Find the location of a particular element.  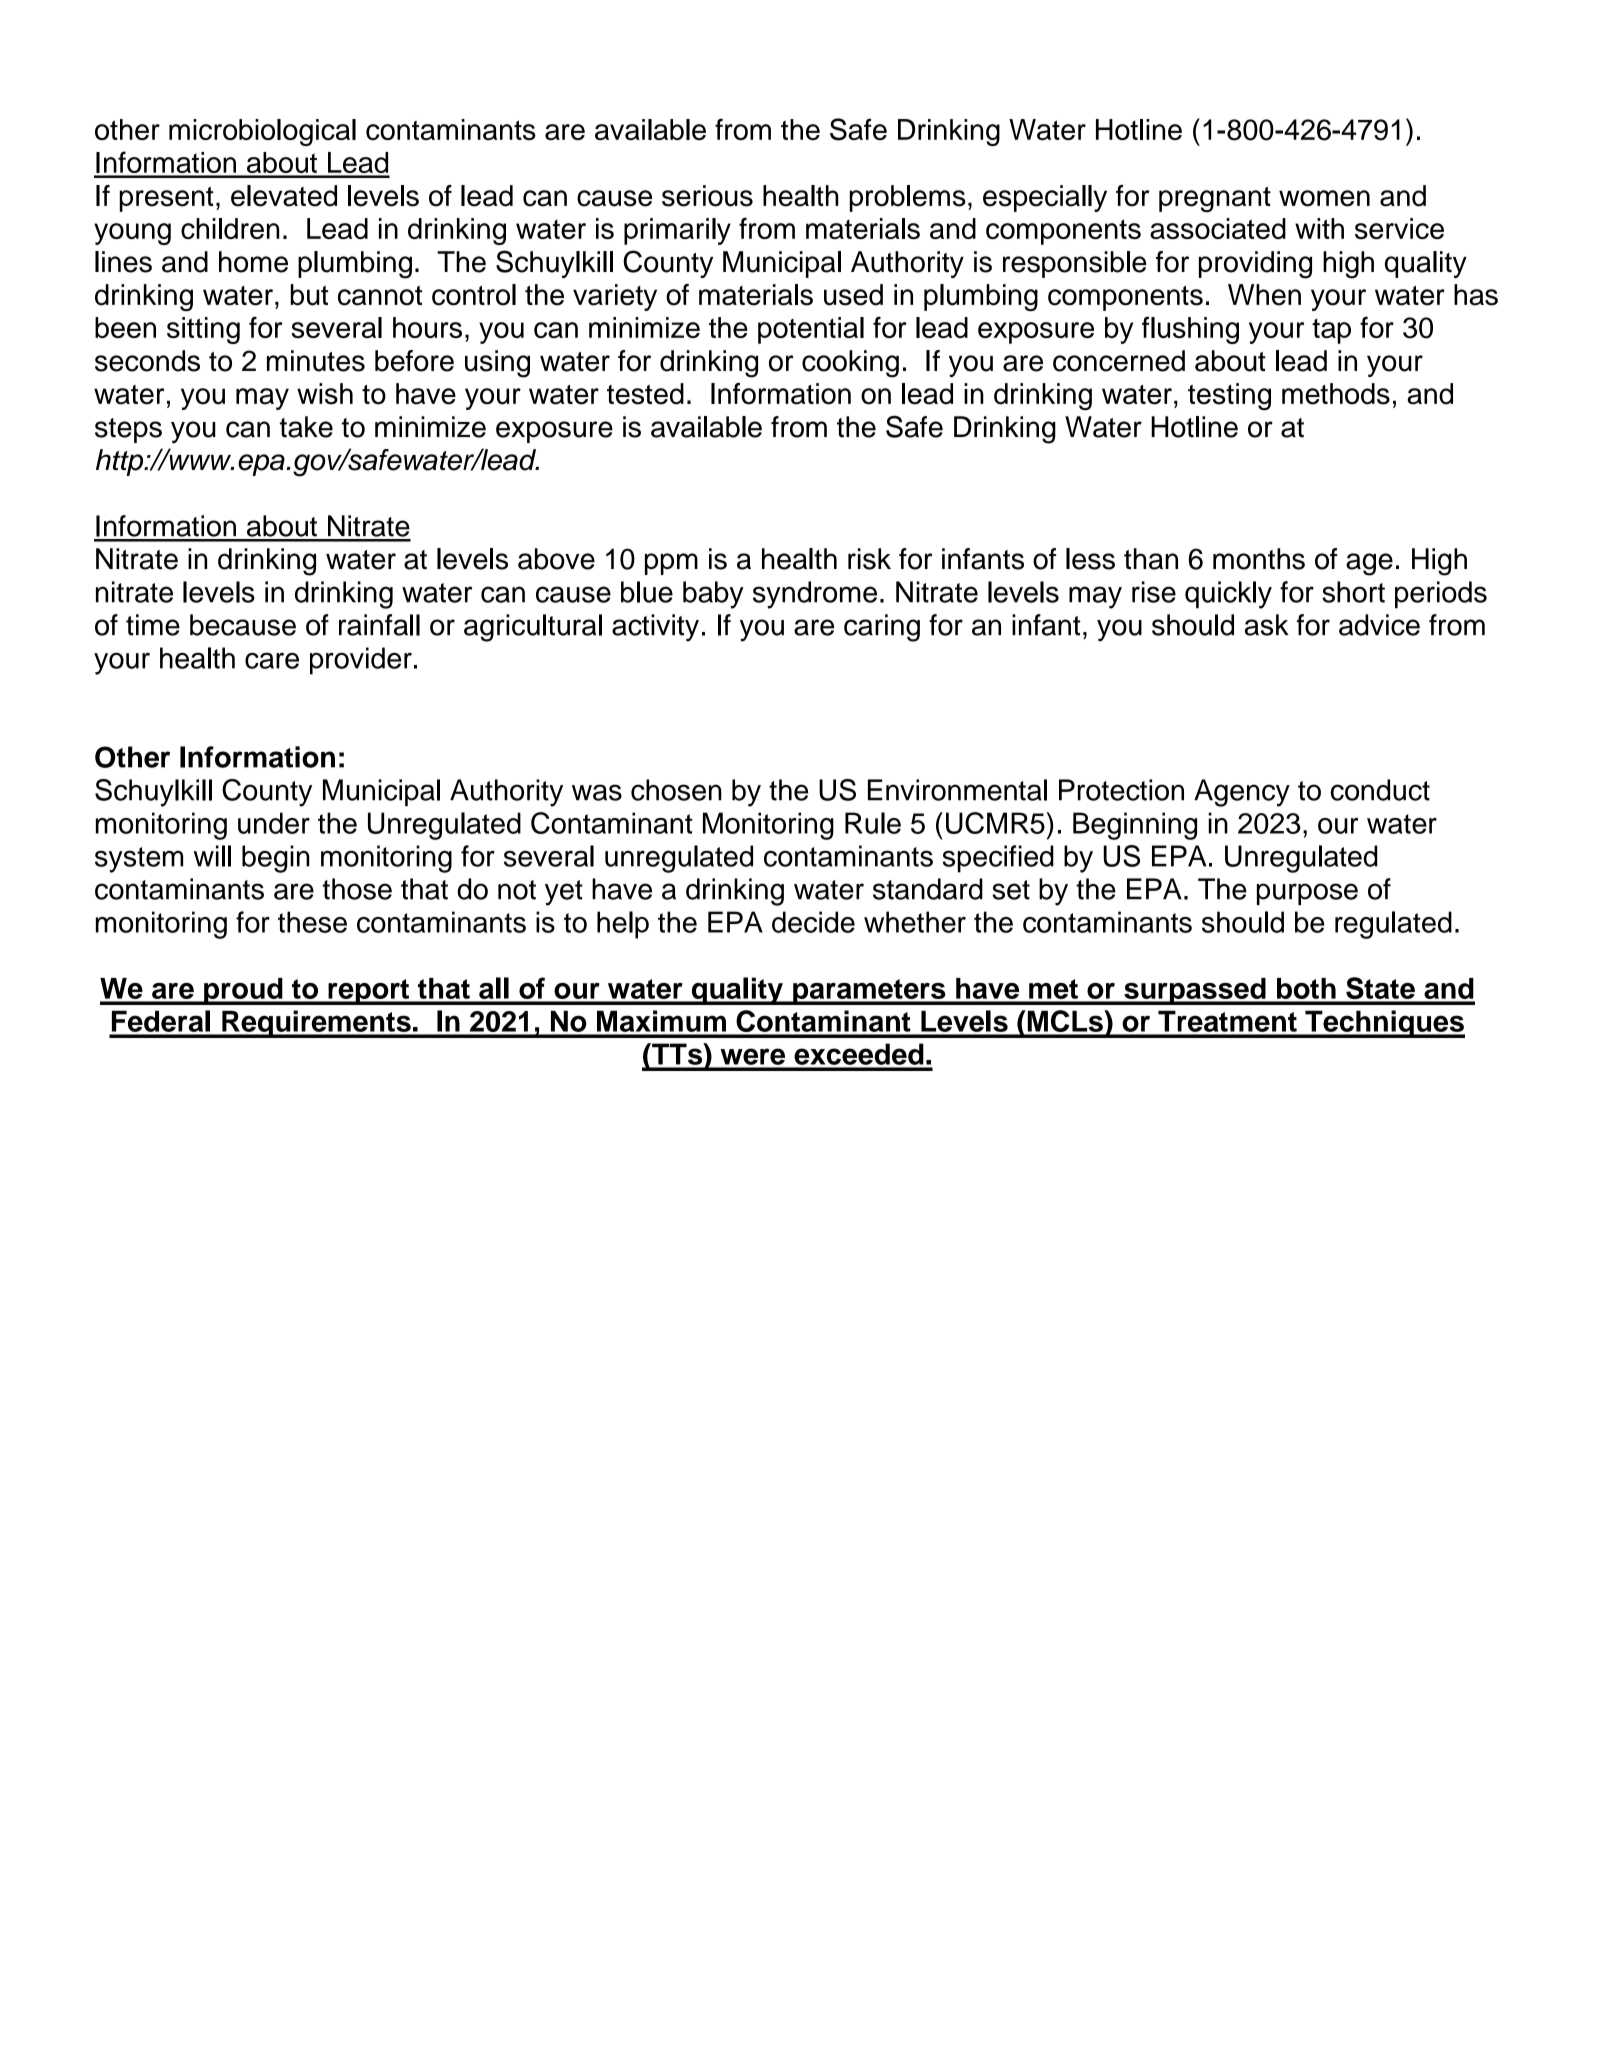

methods is located at coordinates (1336, 394).
